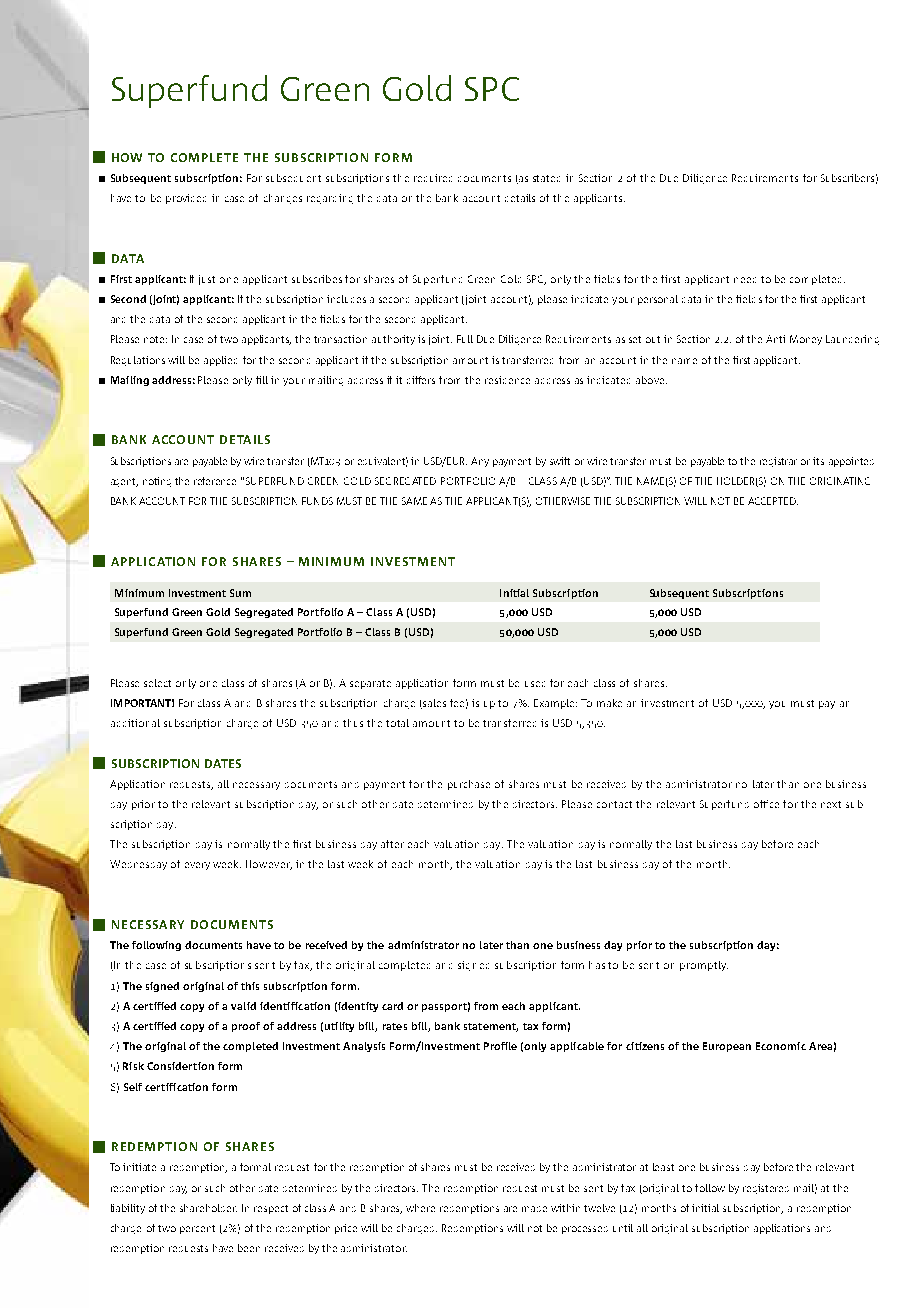  What do you see at coordinates (704, 966) in the document?
I see `promptly` at bounding box center [704, 966].
